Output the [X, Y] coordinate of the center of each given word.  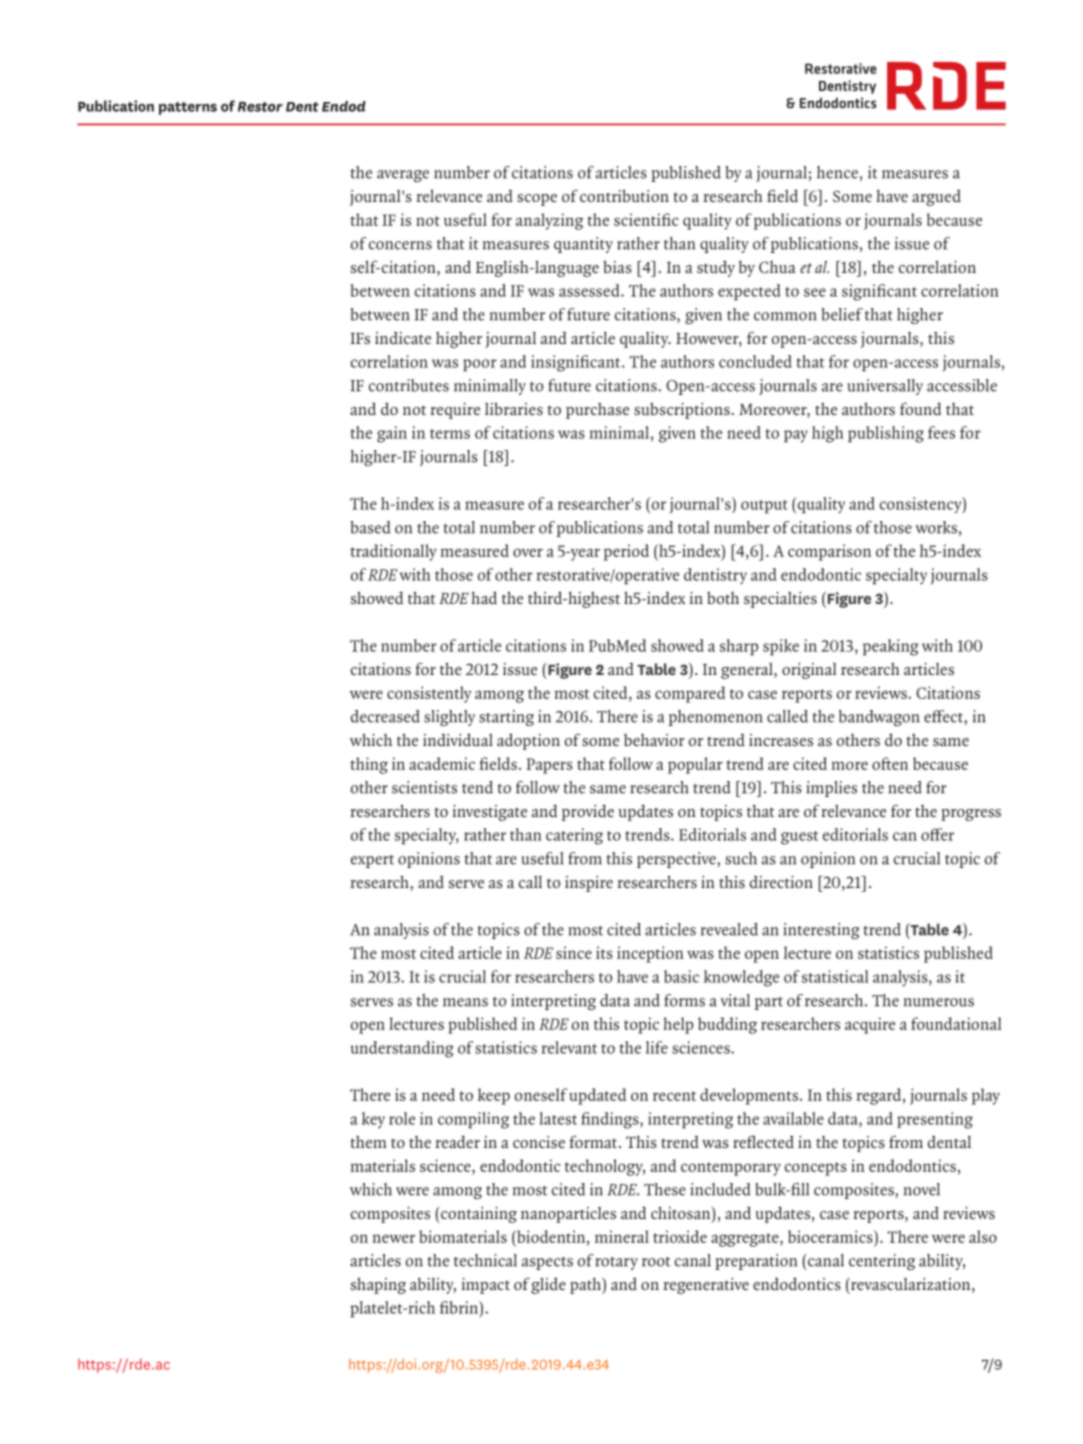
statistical [835, 976]
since [574, 952]
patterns [188, 108]
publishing [886, 434]
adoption [528, 741]
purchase [597, 411]
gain [392, 434]
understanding [402, 1049]
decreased [385, 716]
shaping [378, 1286]
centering [882, 1262]
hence [837, 172]
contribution [624, 195]
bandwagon [879, 718]
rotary [617, 1263]
